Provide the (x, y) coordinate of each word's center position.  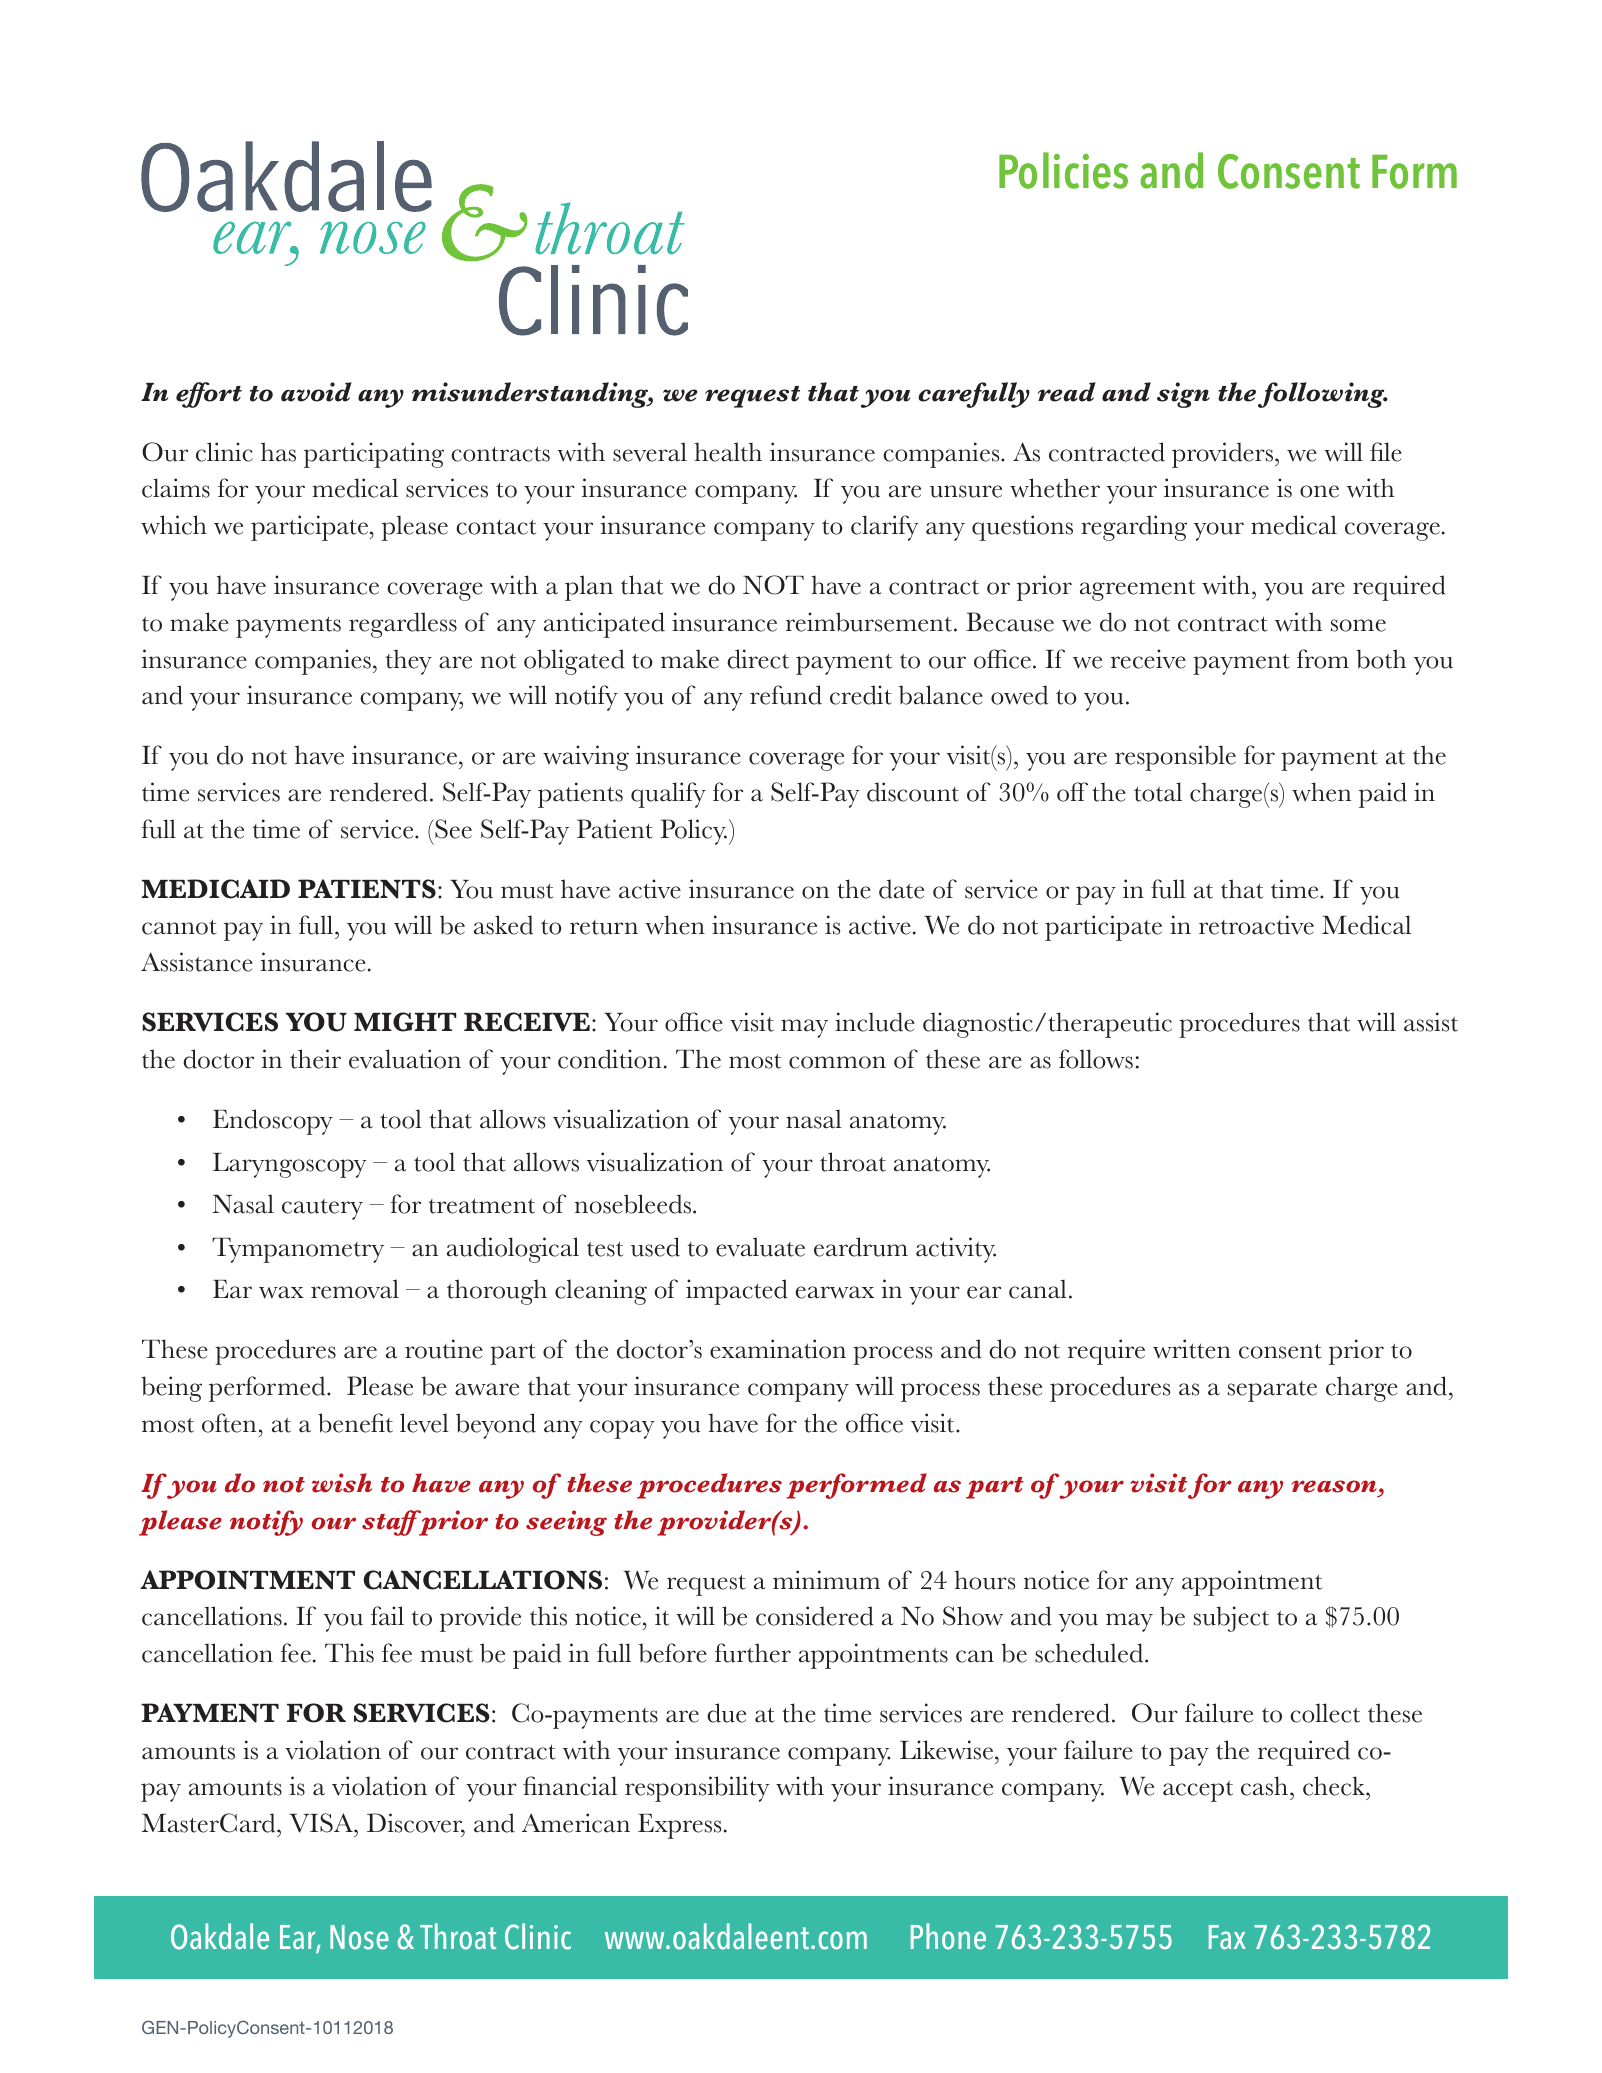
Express (679, 1826)
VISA (322, 1823)
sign (1183, 395)
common (837, 1062)
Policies (1063, 170)
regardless (403, 625)
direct (758, 659)
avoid (316, 392)
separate (1272, 1391)
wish (342, 1483)
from (1323, 659)
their (315, 1059)
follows (1096, 1059)
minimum (826, 1580)
